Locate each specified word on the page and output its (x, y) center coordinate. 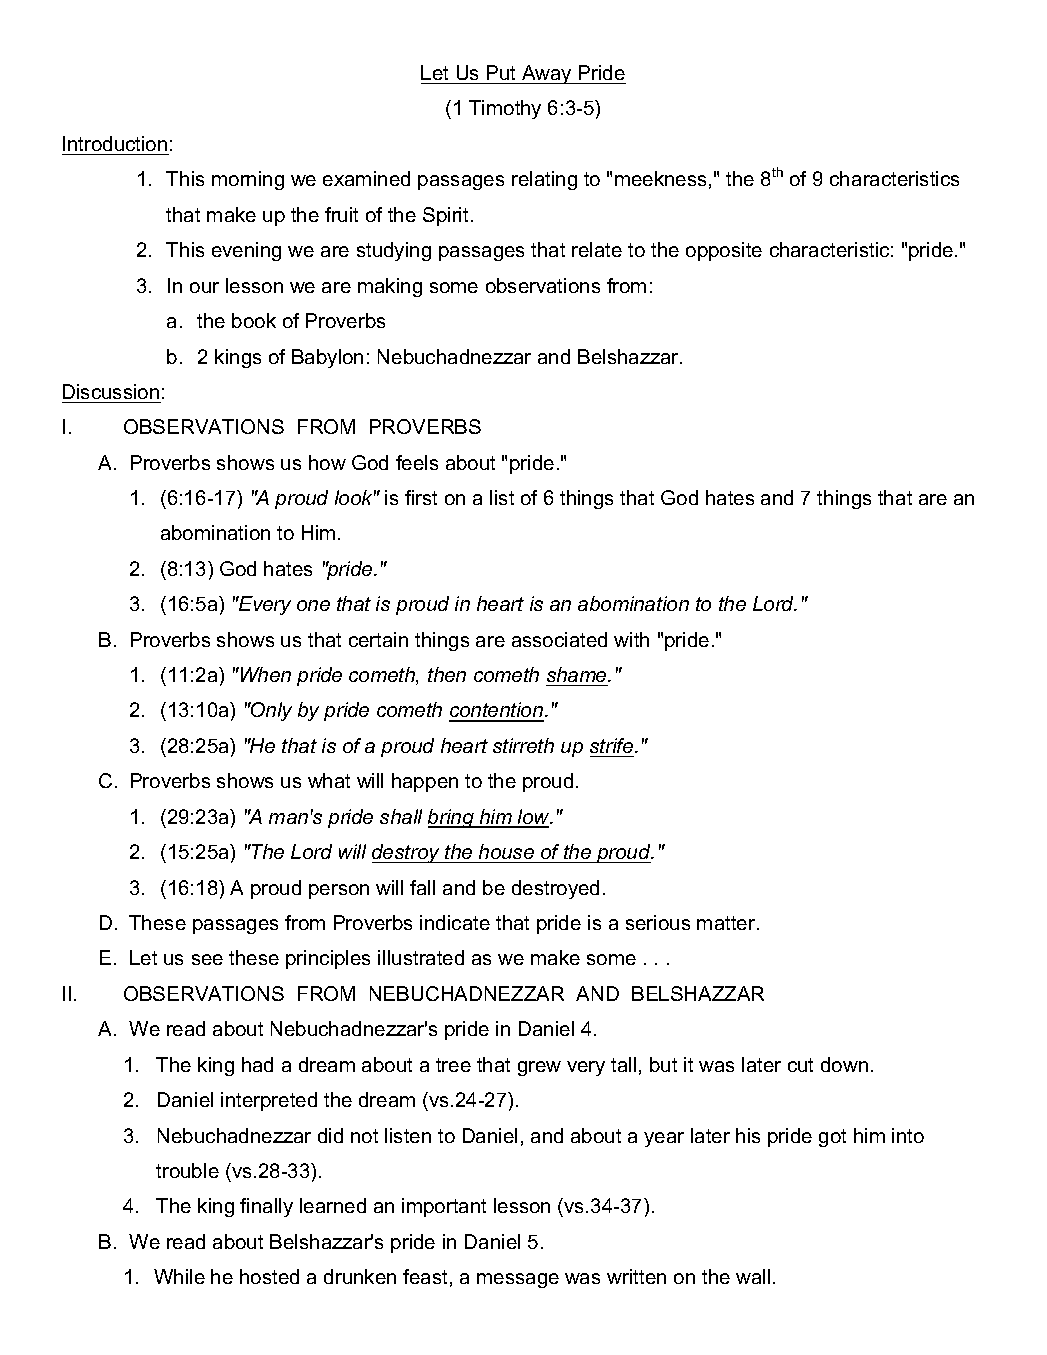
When (264, 674)
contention (497, 711)
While (179, 1276)
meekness (660, 178)
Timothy (505, 109)
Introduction (115, 143)
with (631, 639)
